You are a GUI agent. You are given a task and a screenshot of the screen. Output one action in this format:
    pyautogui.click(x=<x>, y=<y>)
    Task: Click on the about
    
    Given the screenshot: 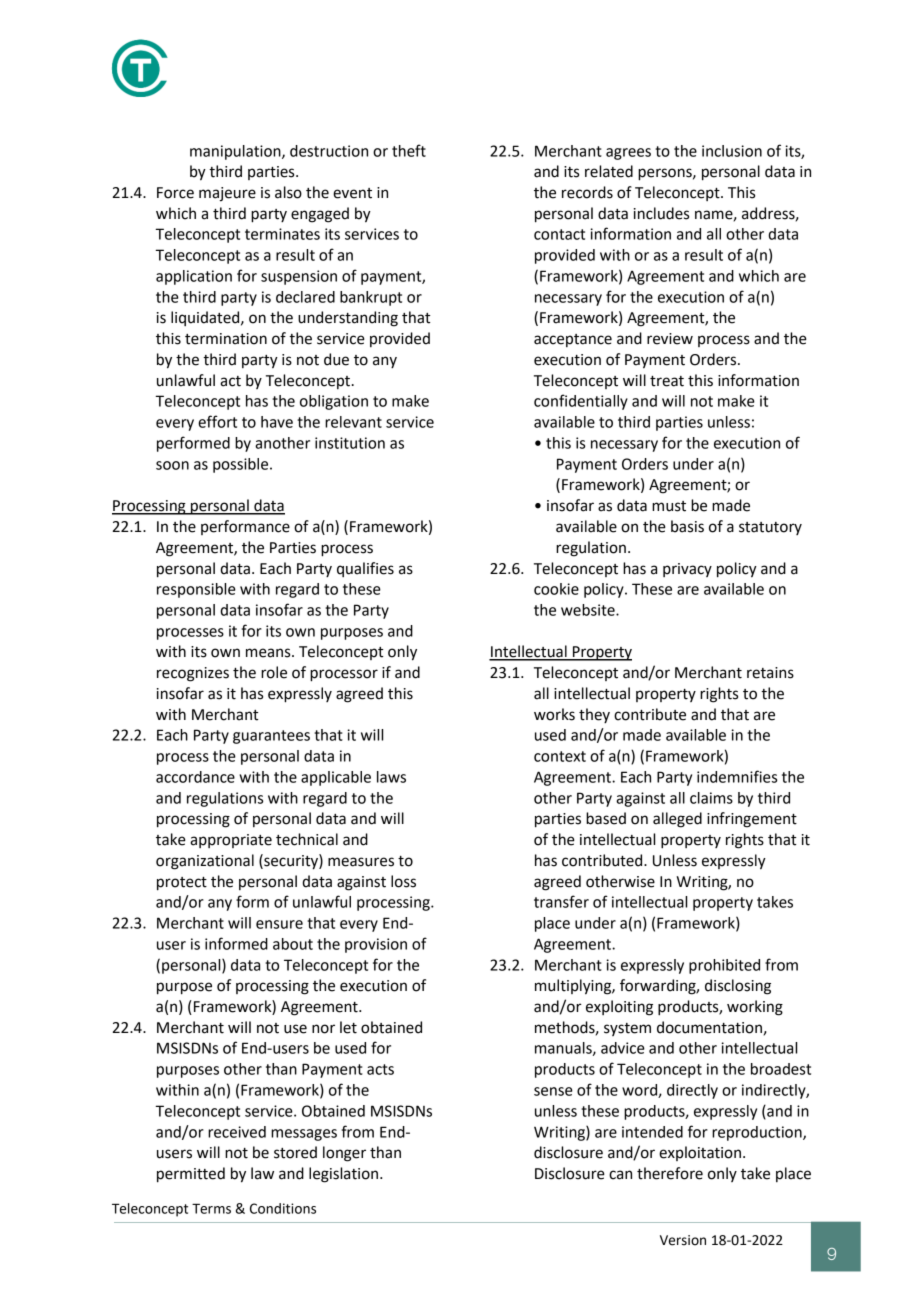 What is the action you would take?
    pyautogui.click(x=293, y=944)
